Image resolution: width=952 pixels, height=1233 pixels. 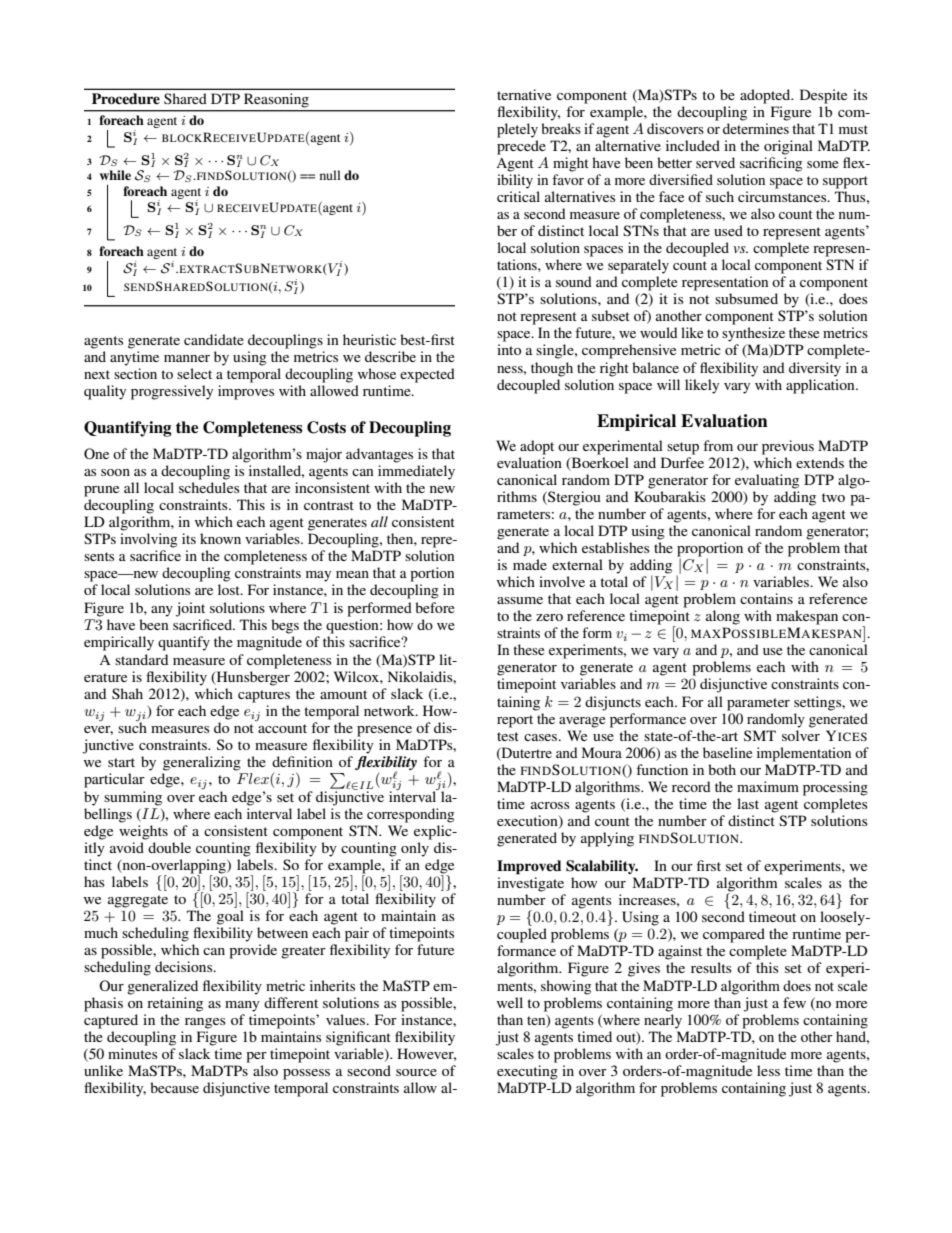 What do you see at coordinates (521, 147) in the screenshot?
I see `precede` at bounding box center [521, 147].
